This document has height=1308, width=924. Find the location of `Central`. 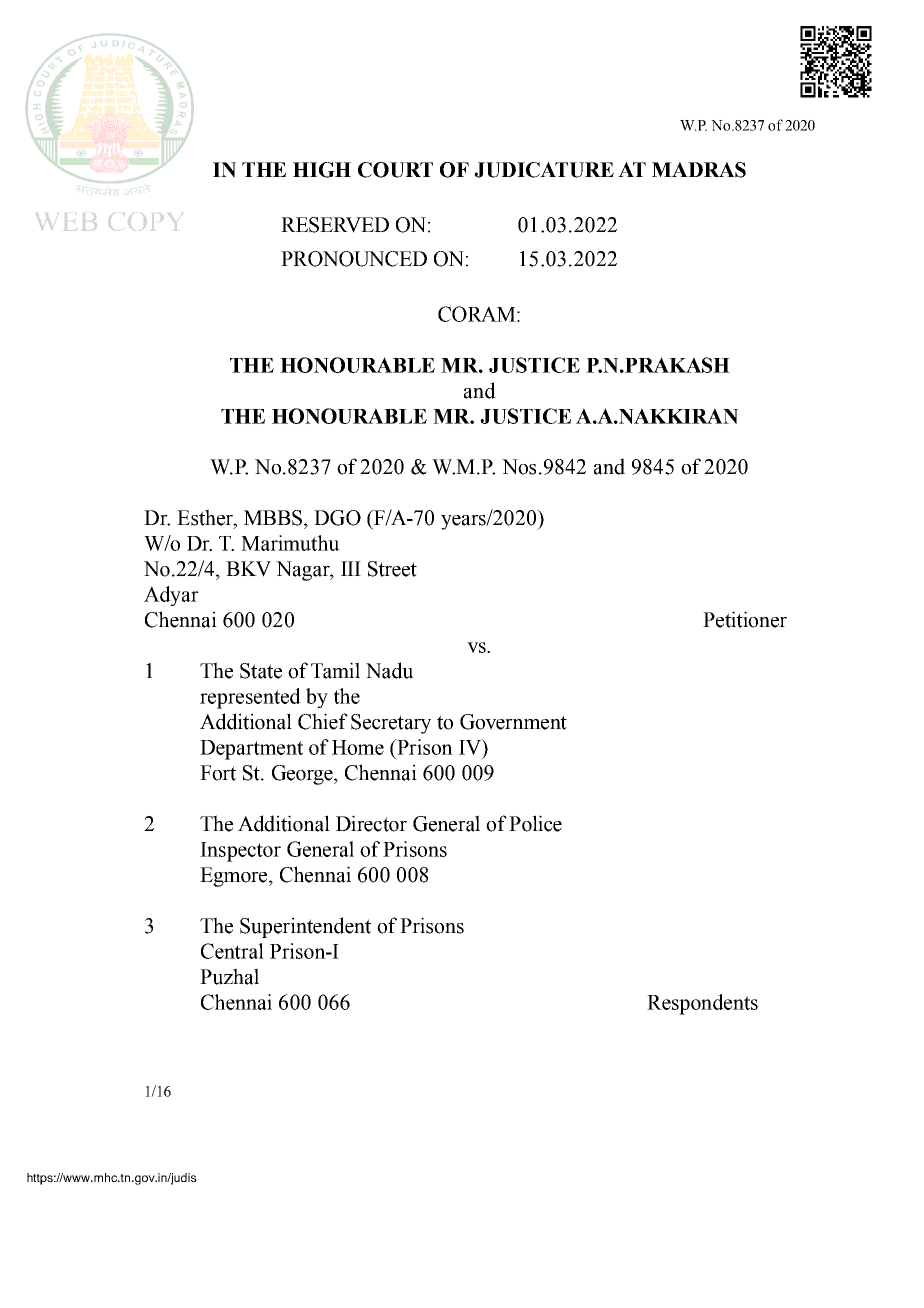

Central is located at coordinates (232, 951).
